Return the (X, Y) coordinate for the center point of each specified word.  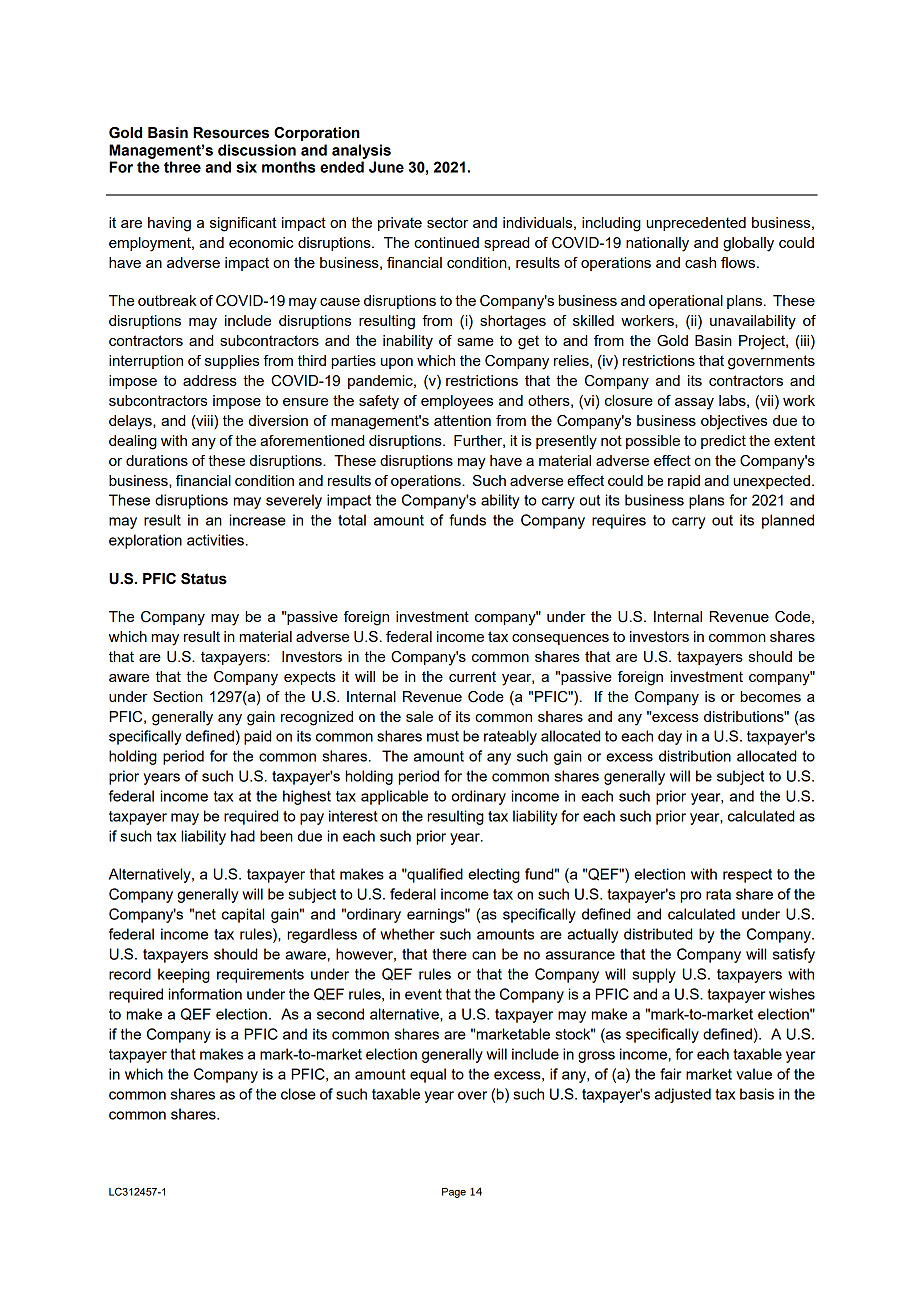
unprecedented (696, 224)
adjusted (683, 1095)
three (182, 167)
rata (718, 894)
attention (462, 420)
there (449, 954)
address (210, 380)
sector (447, 222)
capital (243, 915)
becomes (771, 696)
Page (454, 1193)
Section (178, 696)
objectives (734, 422)
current (472, 676)
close (298, 1094)
